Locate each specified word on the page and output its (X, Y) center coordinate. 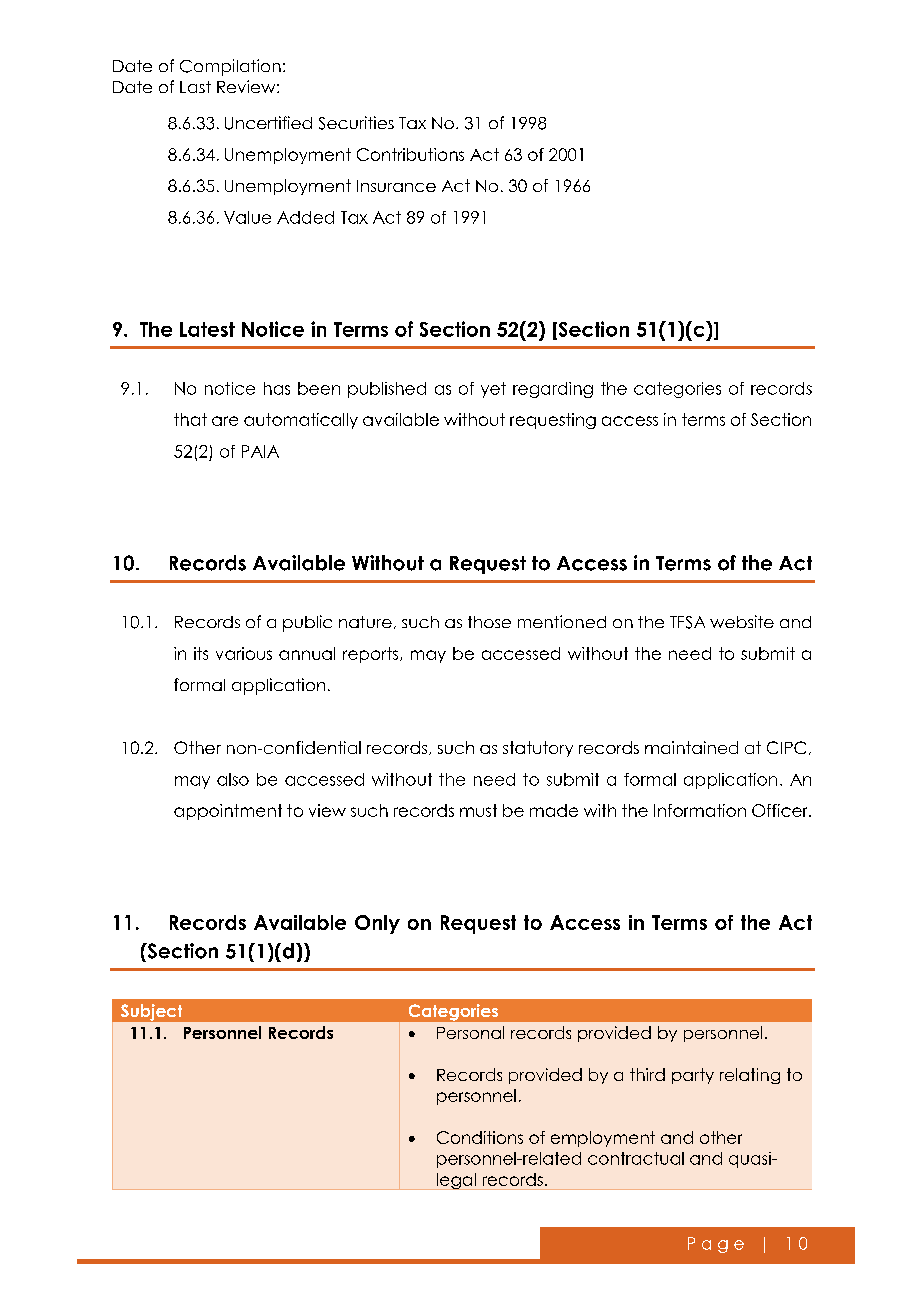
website (742, 621)
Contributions (410, 154)
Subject (151, 1012)
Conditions (480, 1137)
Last (195, 87)
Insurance (396, 186)
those (489, 622)
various (244, 653)
